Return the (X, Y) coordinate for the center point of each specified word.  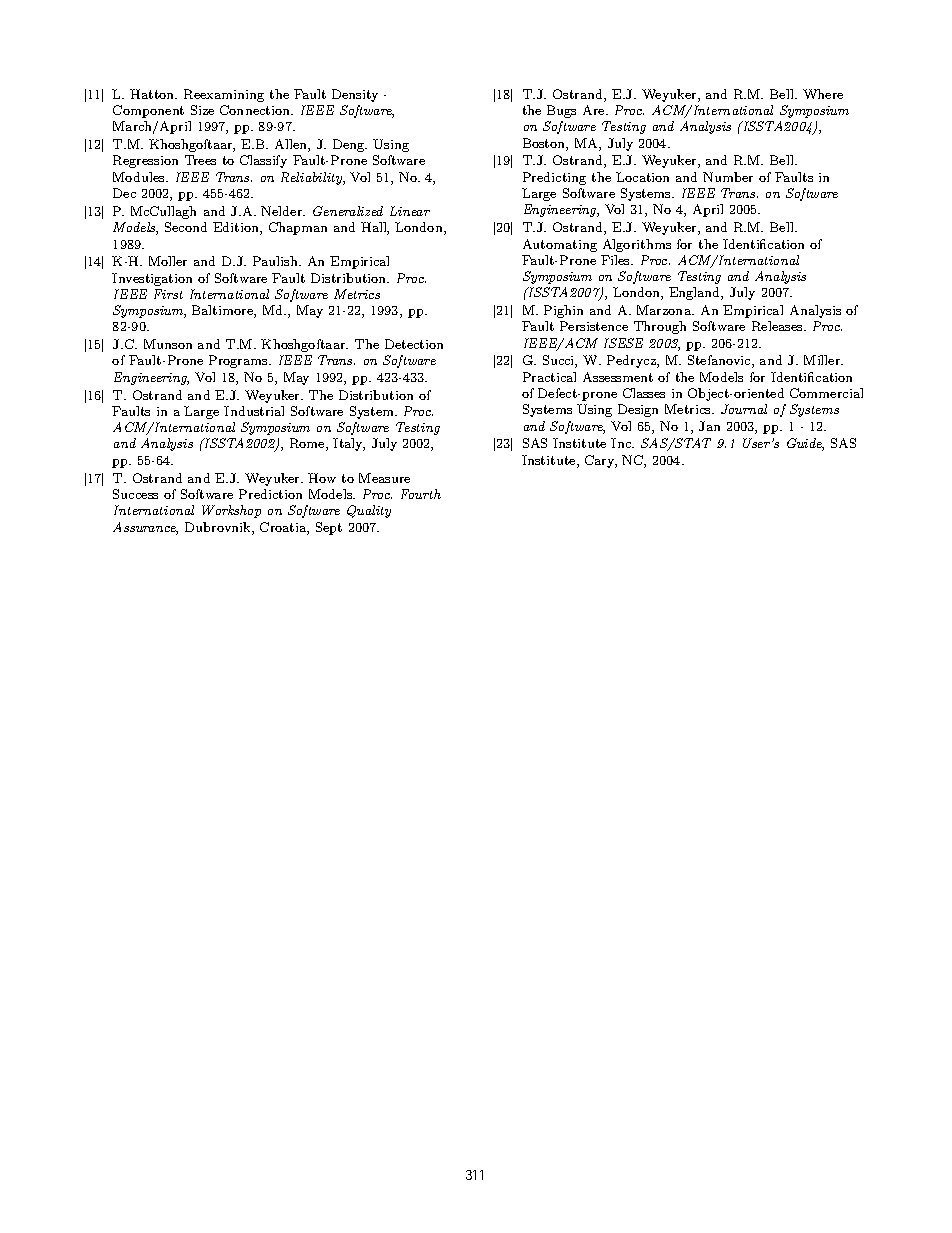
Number (728, 177)
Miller (823, 360)
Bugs (561, 111)
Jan (709, 426)
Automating (560, 245)
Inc (622, 443)
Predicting (554, 178)
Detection (414, 344)
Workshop (231, 511)
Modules (140, 177)
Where (823, 94)
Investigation (152, 279)
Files (617, 260)
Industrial (254, 411)
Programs (239, 361)
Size (202, 110)
